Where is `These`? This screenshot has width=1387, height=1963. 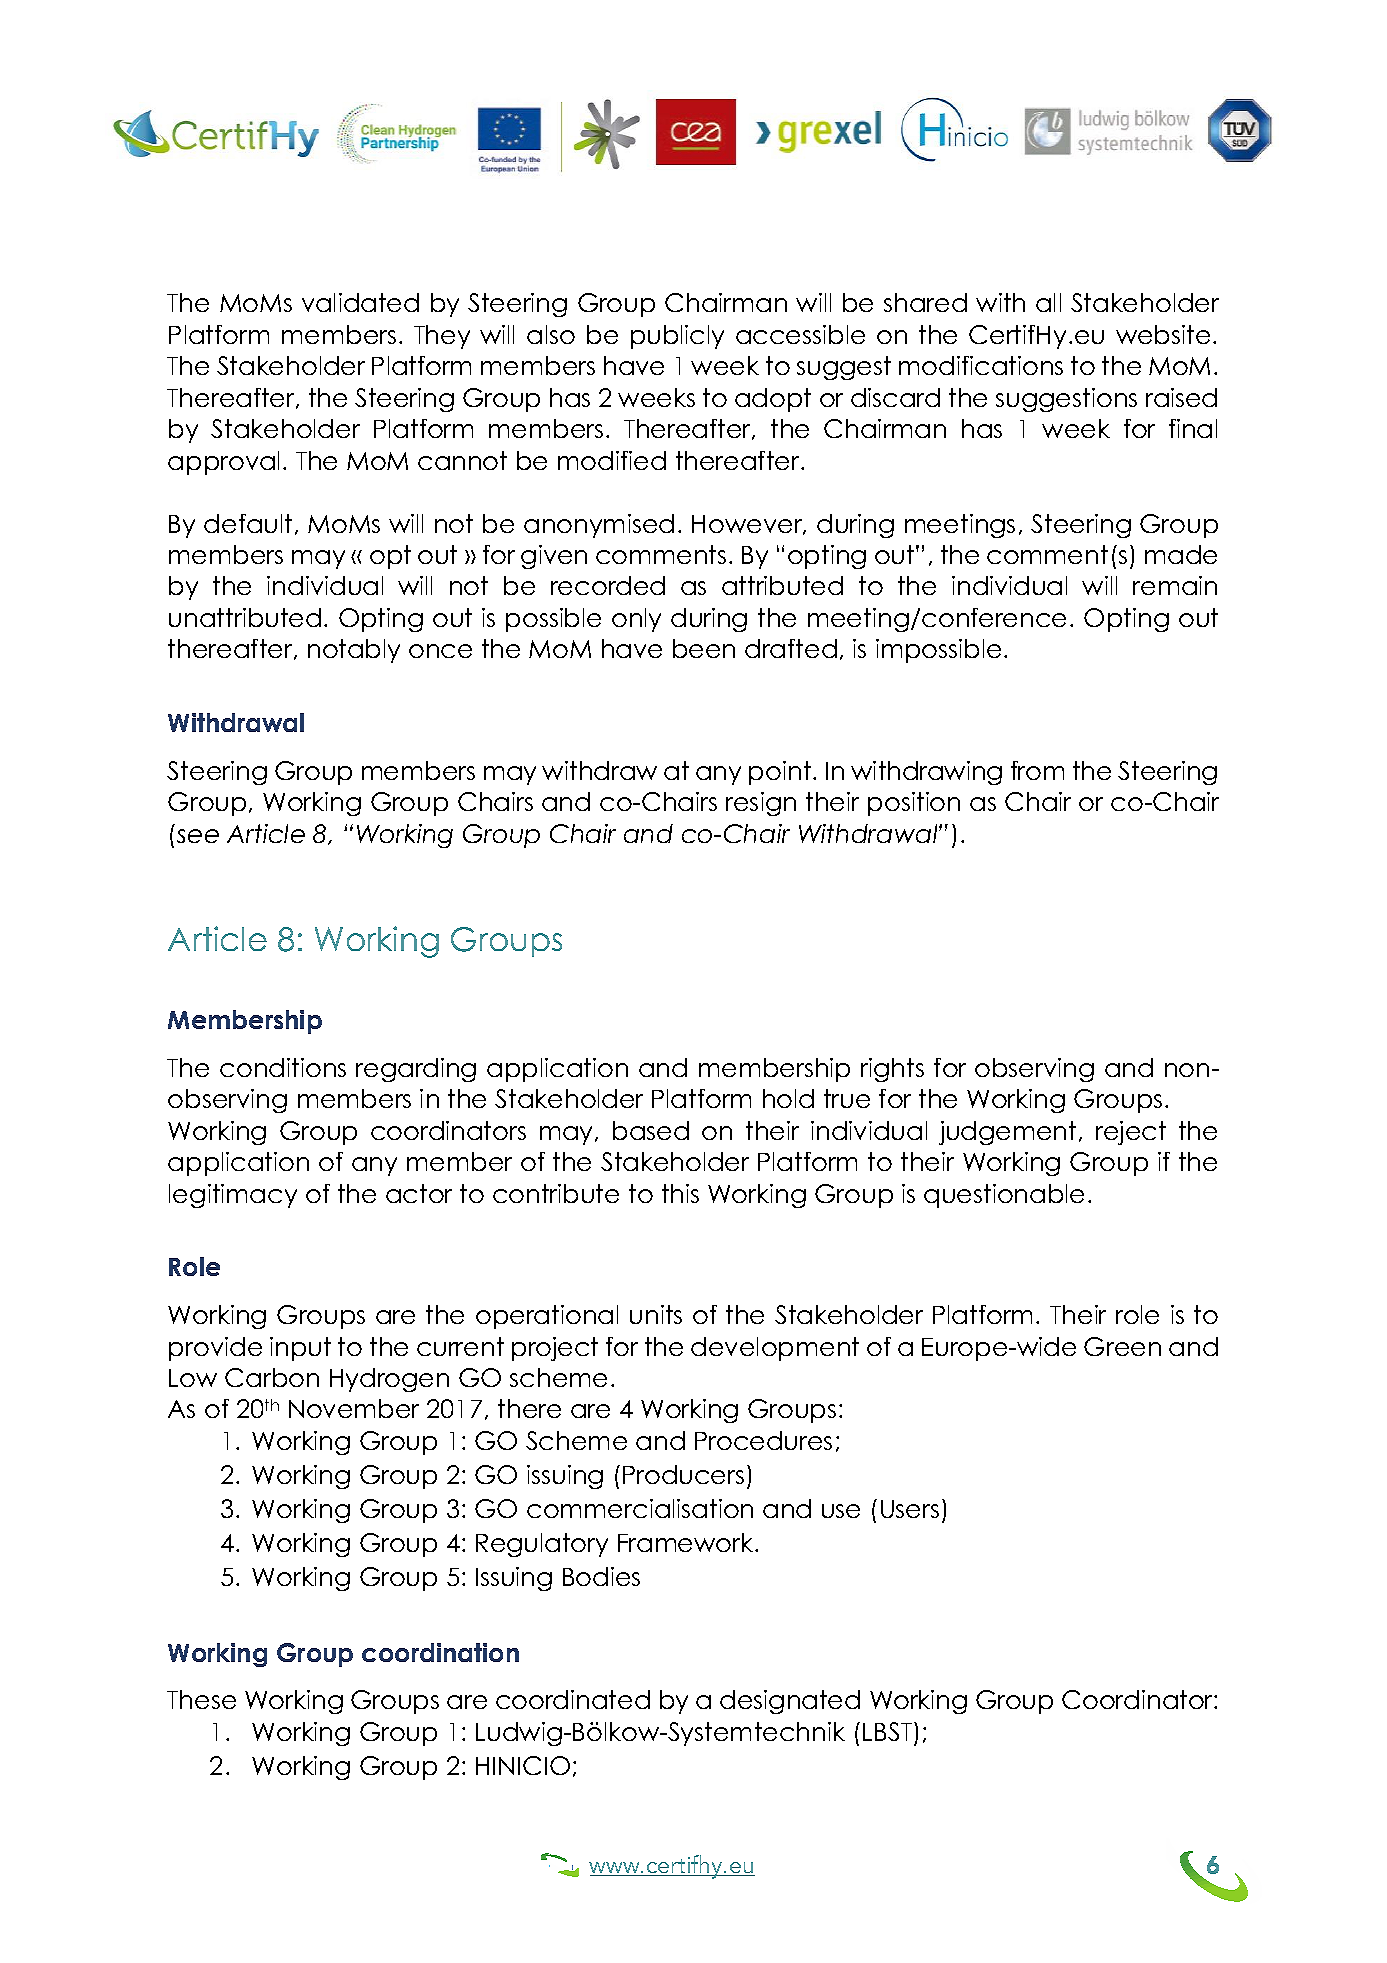 These is located at coordinates (201, 1699).
